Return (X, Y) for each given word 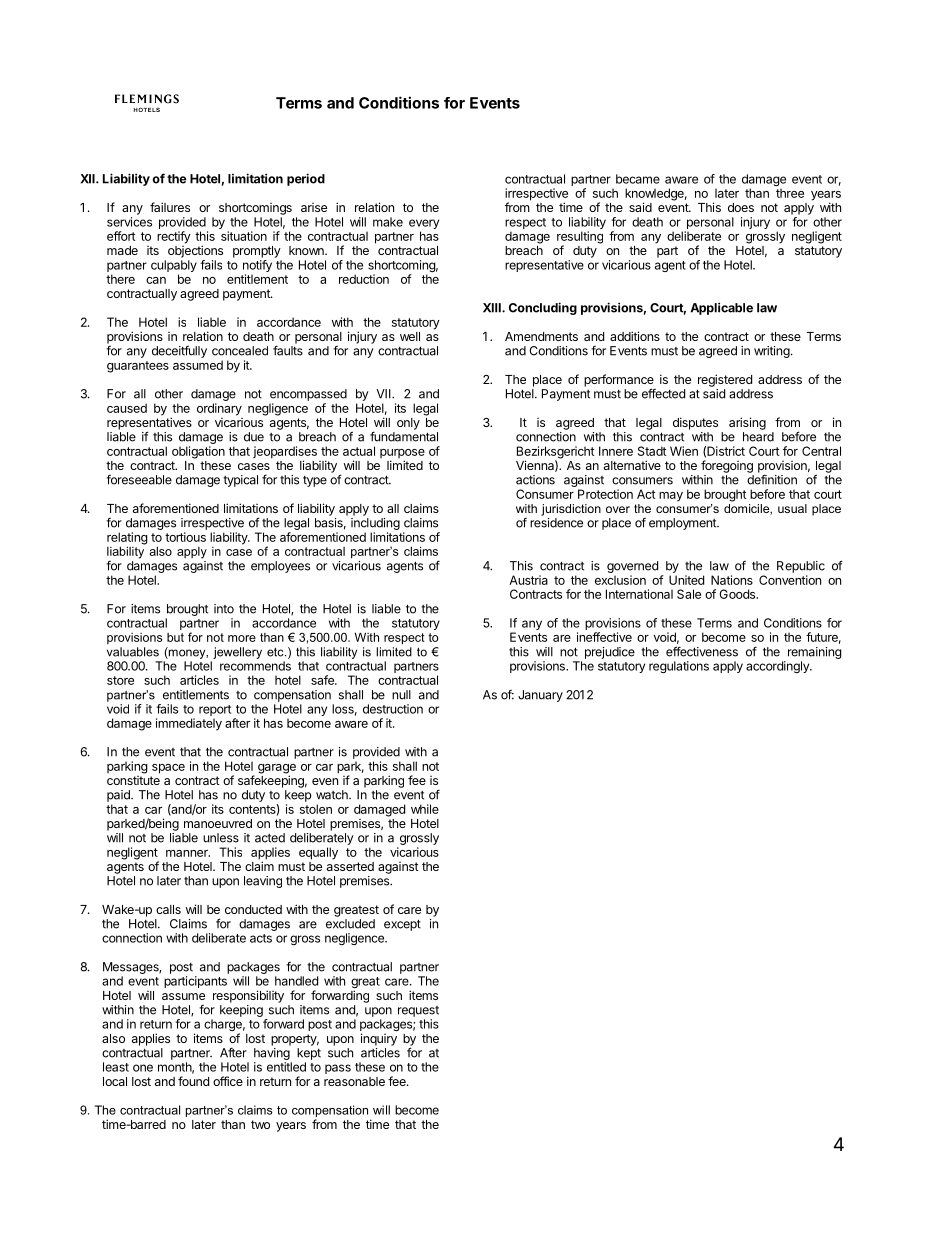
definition (772, 479)
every (424, 225)
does (741, 207)
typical (240, 481)
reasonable (354, 1081)
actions (535, 480)
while (425, 809)
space (168, 769)
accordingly (778, 667)
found (193, 1081)
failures (170, 207)
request (418, 1011)
